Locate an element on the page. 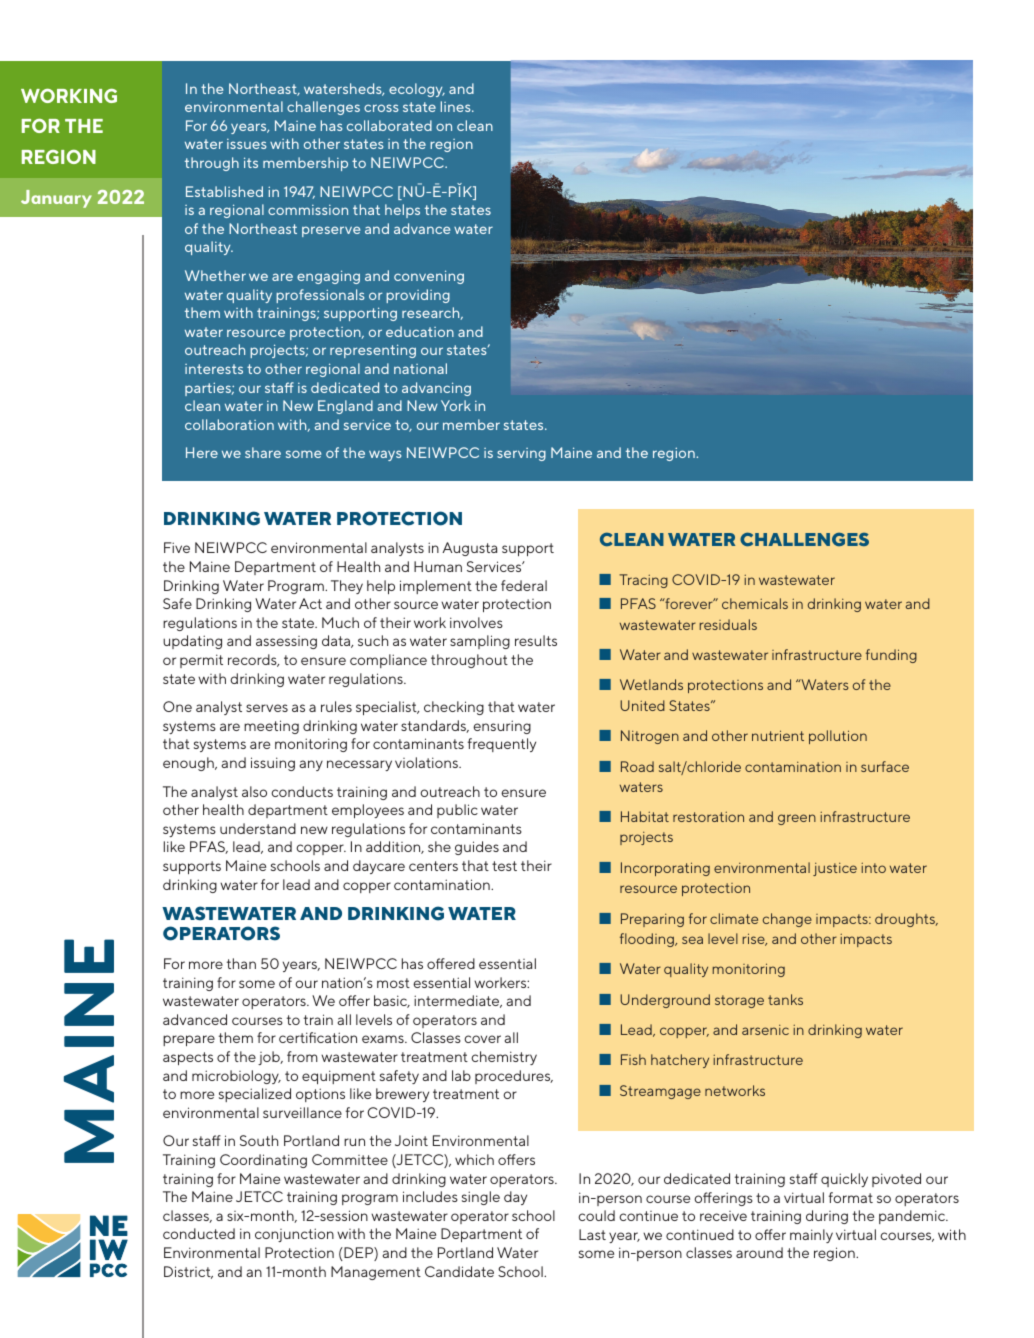 This document has width=1034, height=1338. lines is located at coordinates (457, 106).
